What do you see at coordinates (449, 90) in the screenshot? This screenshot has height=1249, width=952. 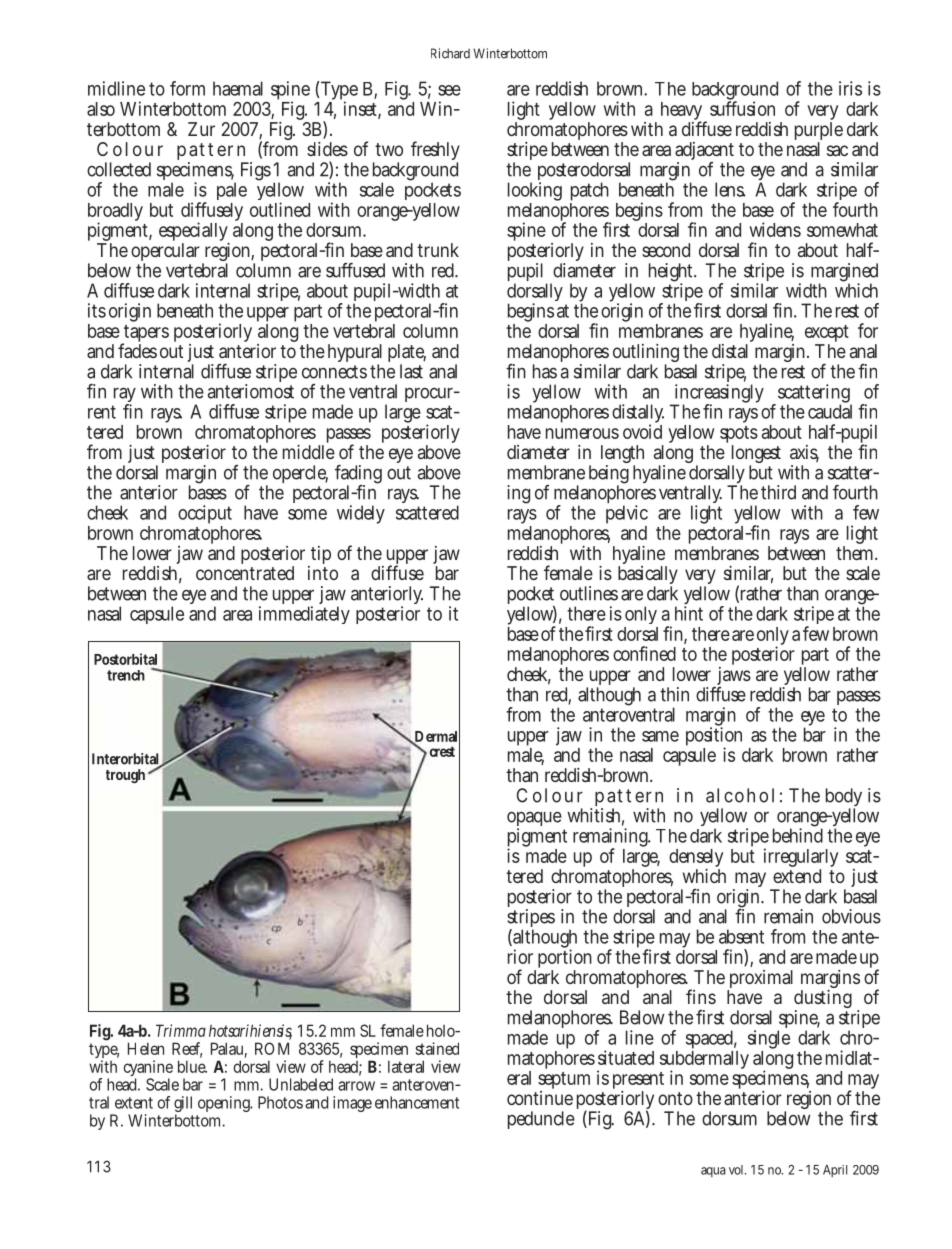 I see `see` at bounding box center [449, 90].
